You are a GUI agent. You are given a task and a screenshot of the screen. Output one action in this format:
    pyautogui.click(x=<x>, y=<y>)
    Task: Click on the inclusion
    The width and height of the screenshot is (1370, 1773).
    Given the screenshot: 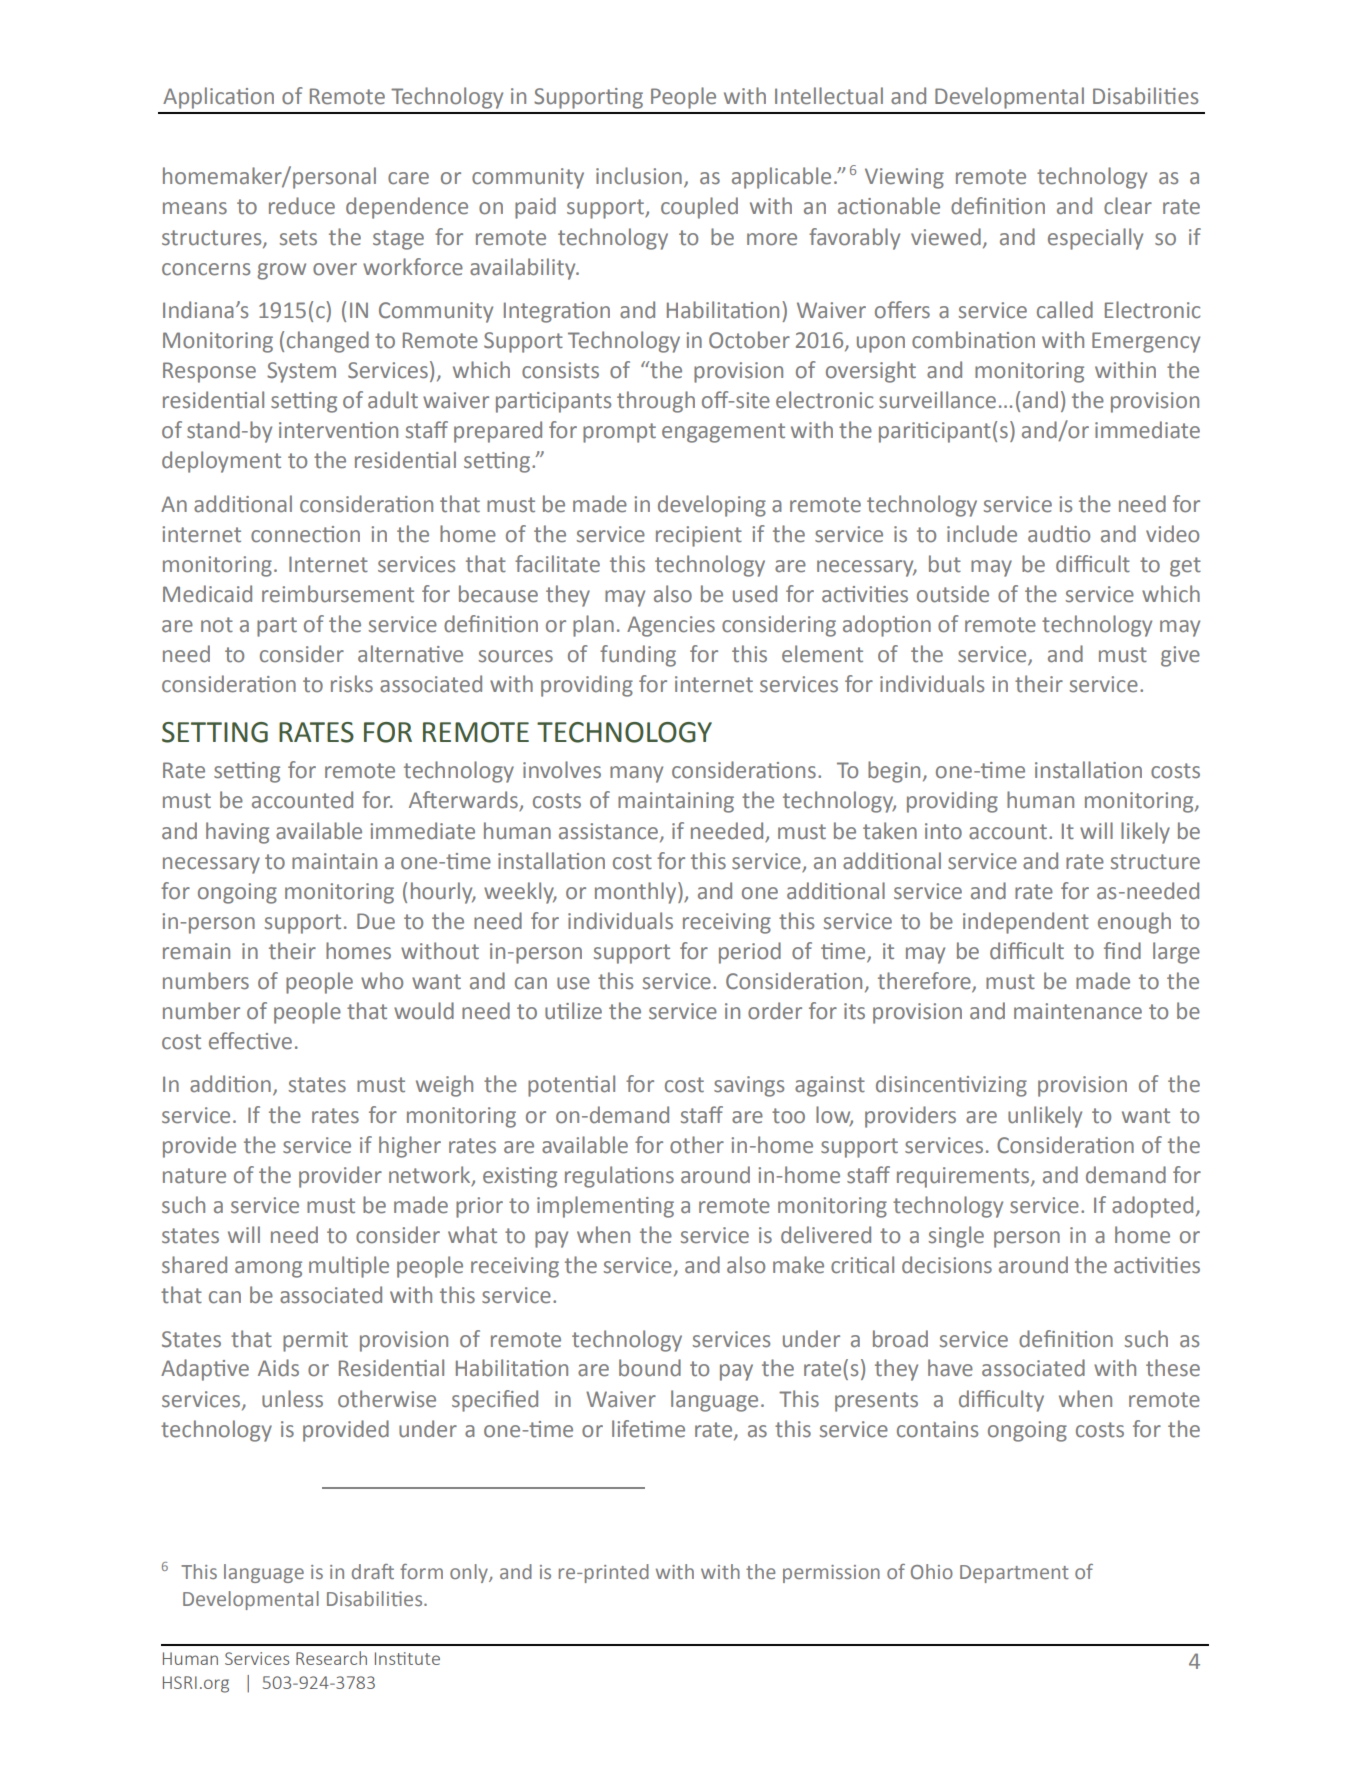 What is the action you would take?
    pyautogui.click(x=639, y=176)
